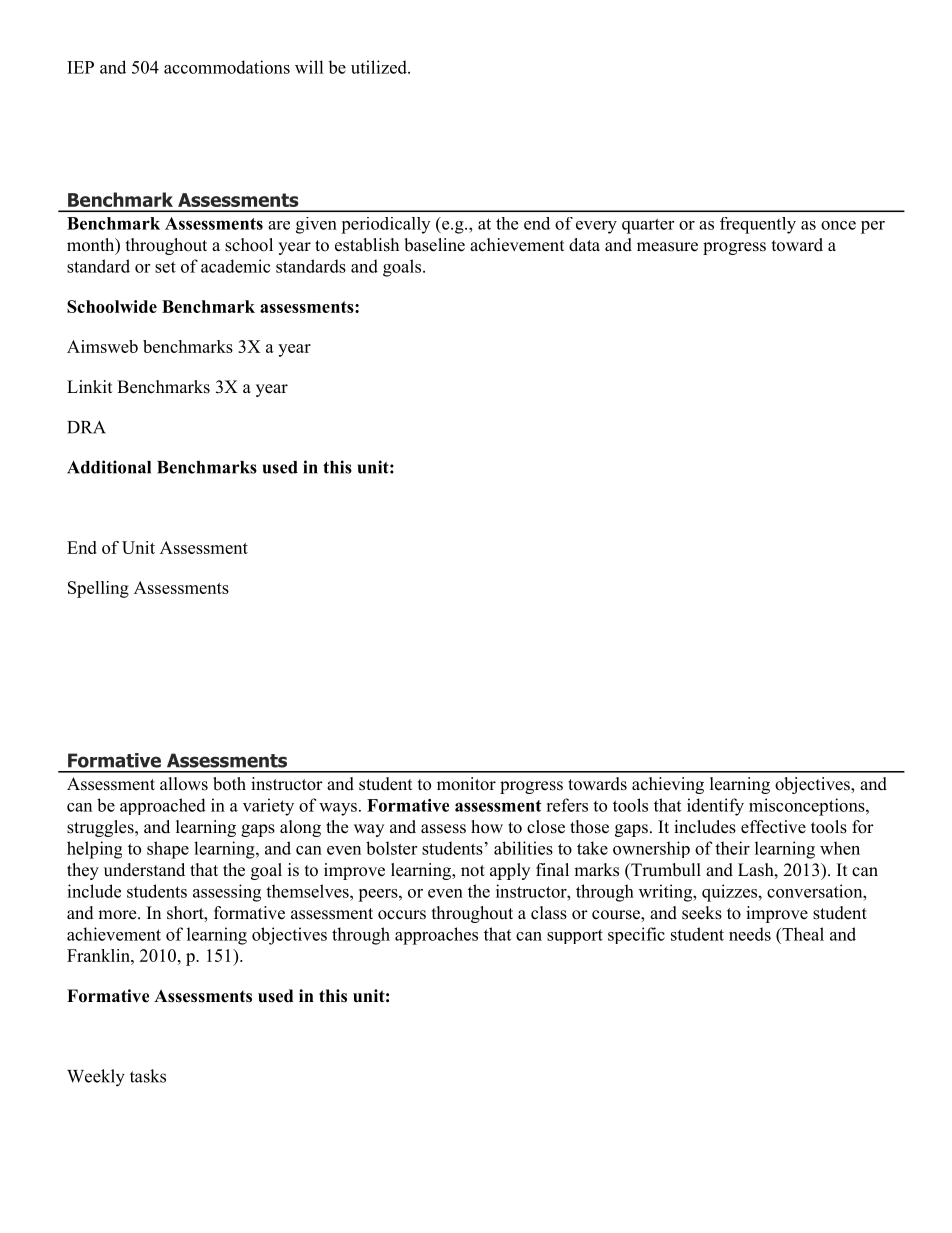 This screenshot has width=952, height=1233. I want to click on how, so click(487, 827).
